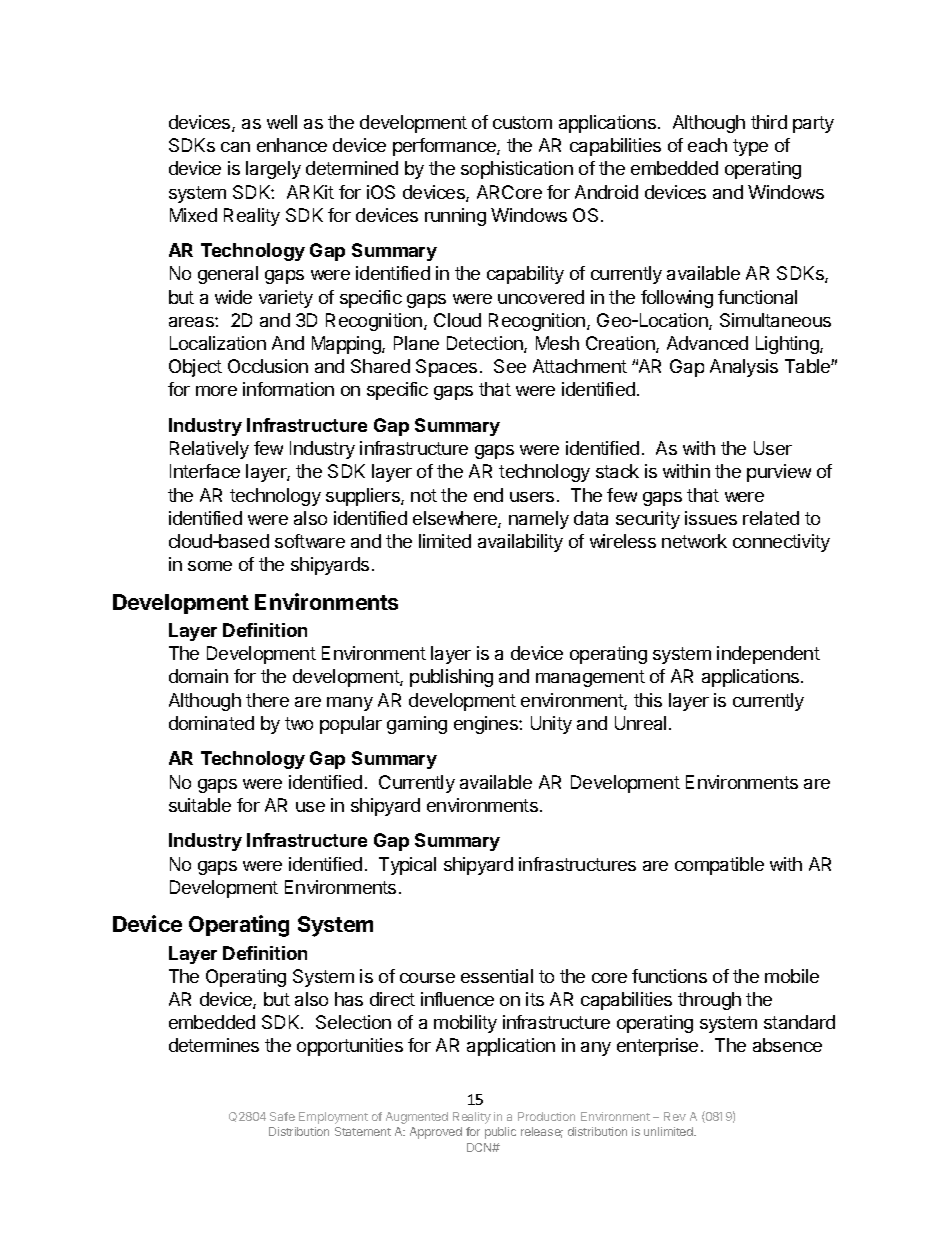 The width and height of the page is (952, 1233). What do you see at coordinates (407, 866) in the page?
I see `Typical` at bounding box center [407, 866].
